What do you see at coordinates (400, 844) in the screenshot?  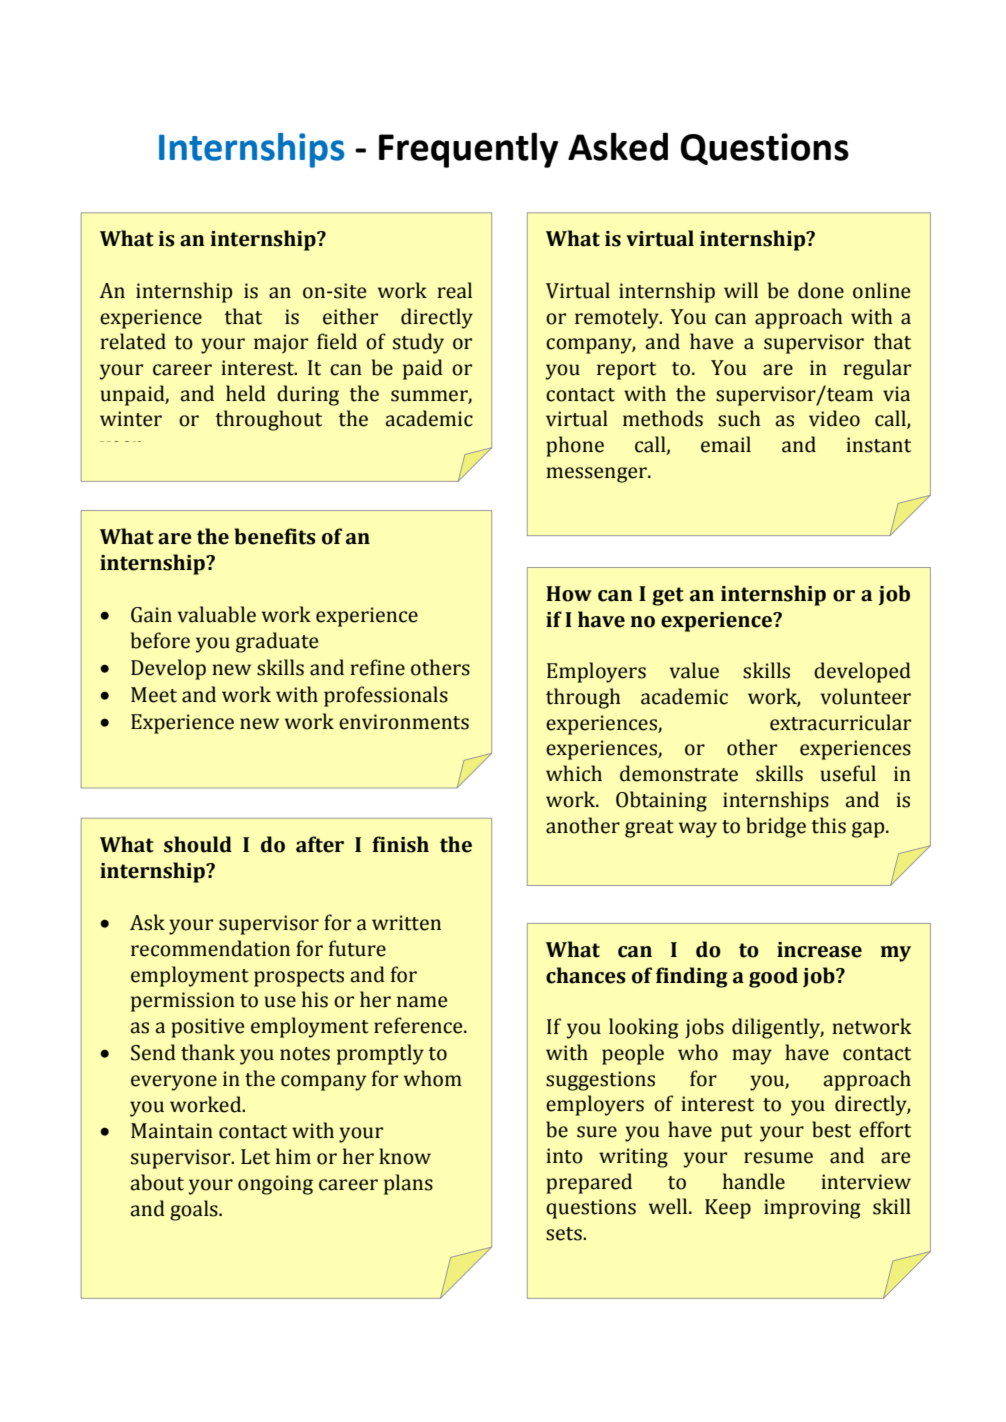 I see `finish` at bounding box center [400, 844].
